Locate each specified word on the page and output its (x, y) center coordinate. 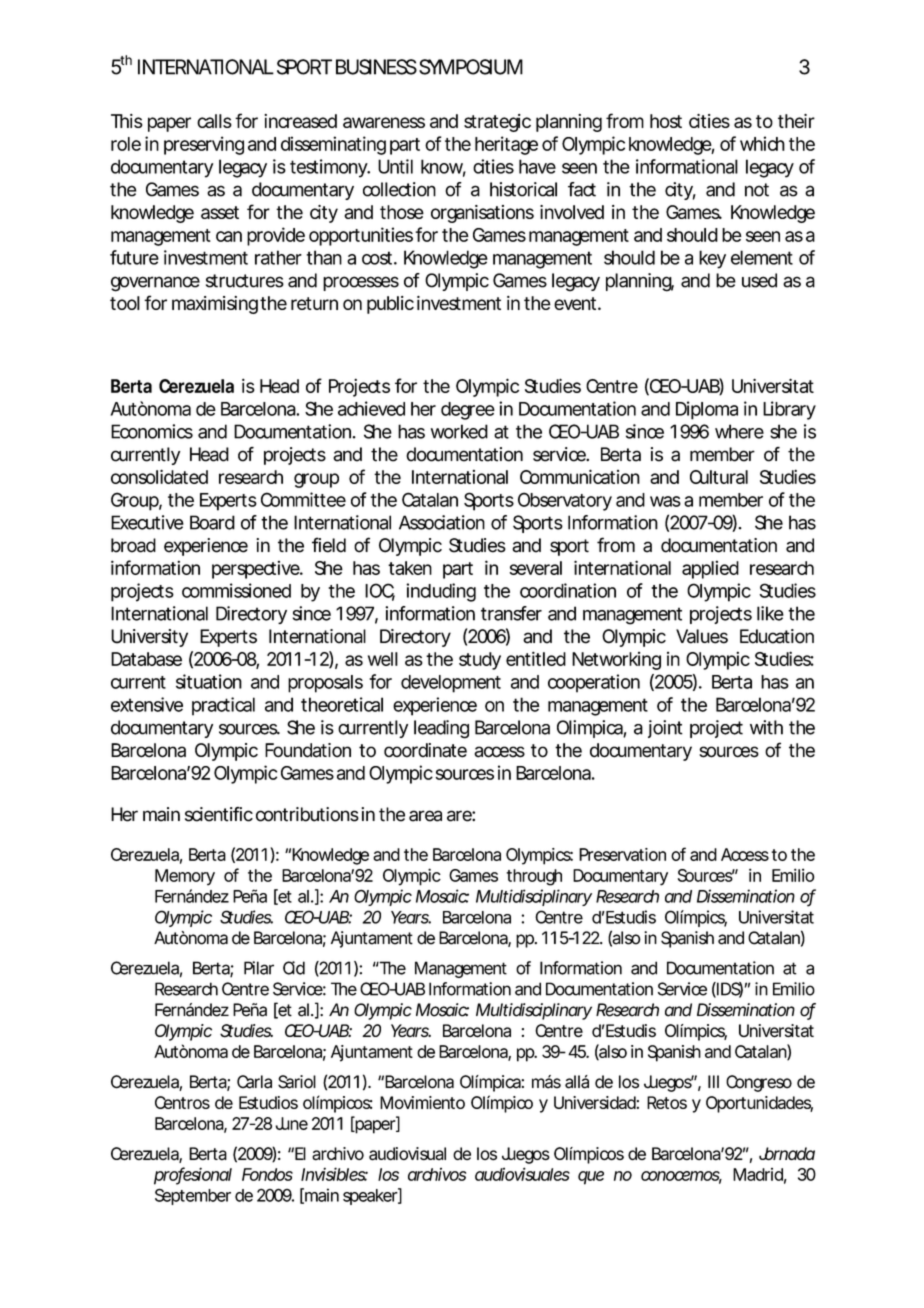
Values (702, 636)
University (149, 638)
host (666, 121)
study (480, 661)
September (193, 1196)
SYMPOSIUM (471, 67)
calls (214, 121)
